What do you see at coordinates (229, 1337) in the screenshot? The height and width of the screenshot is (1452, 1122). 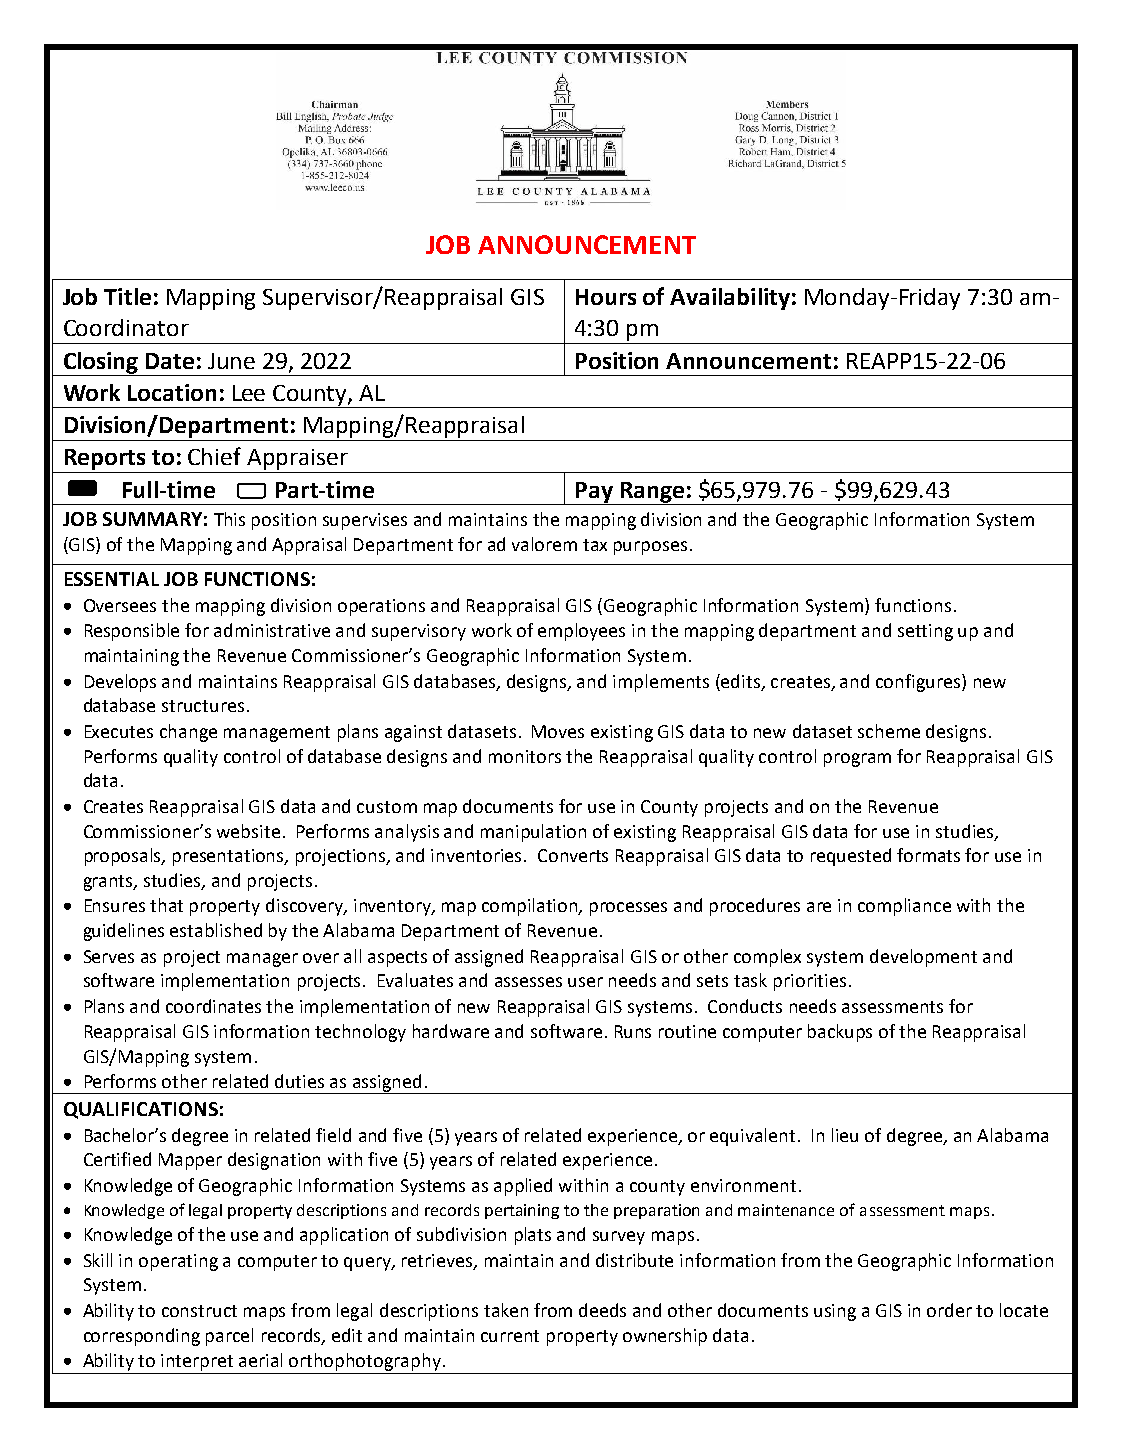 I see `parcel` at bounding box center [229, 1337].
